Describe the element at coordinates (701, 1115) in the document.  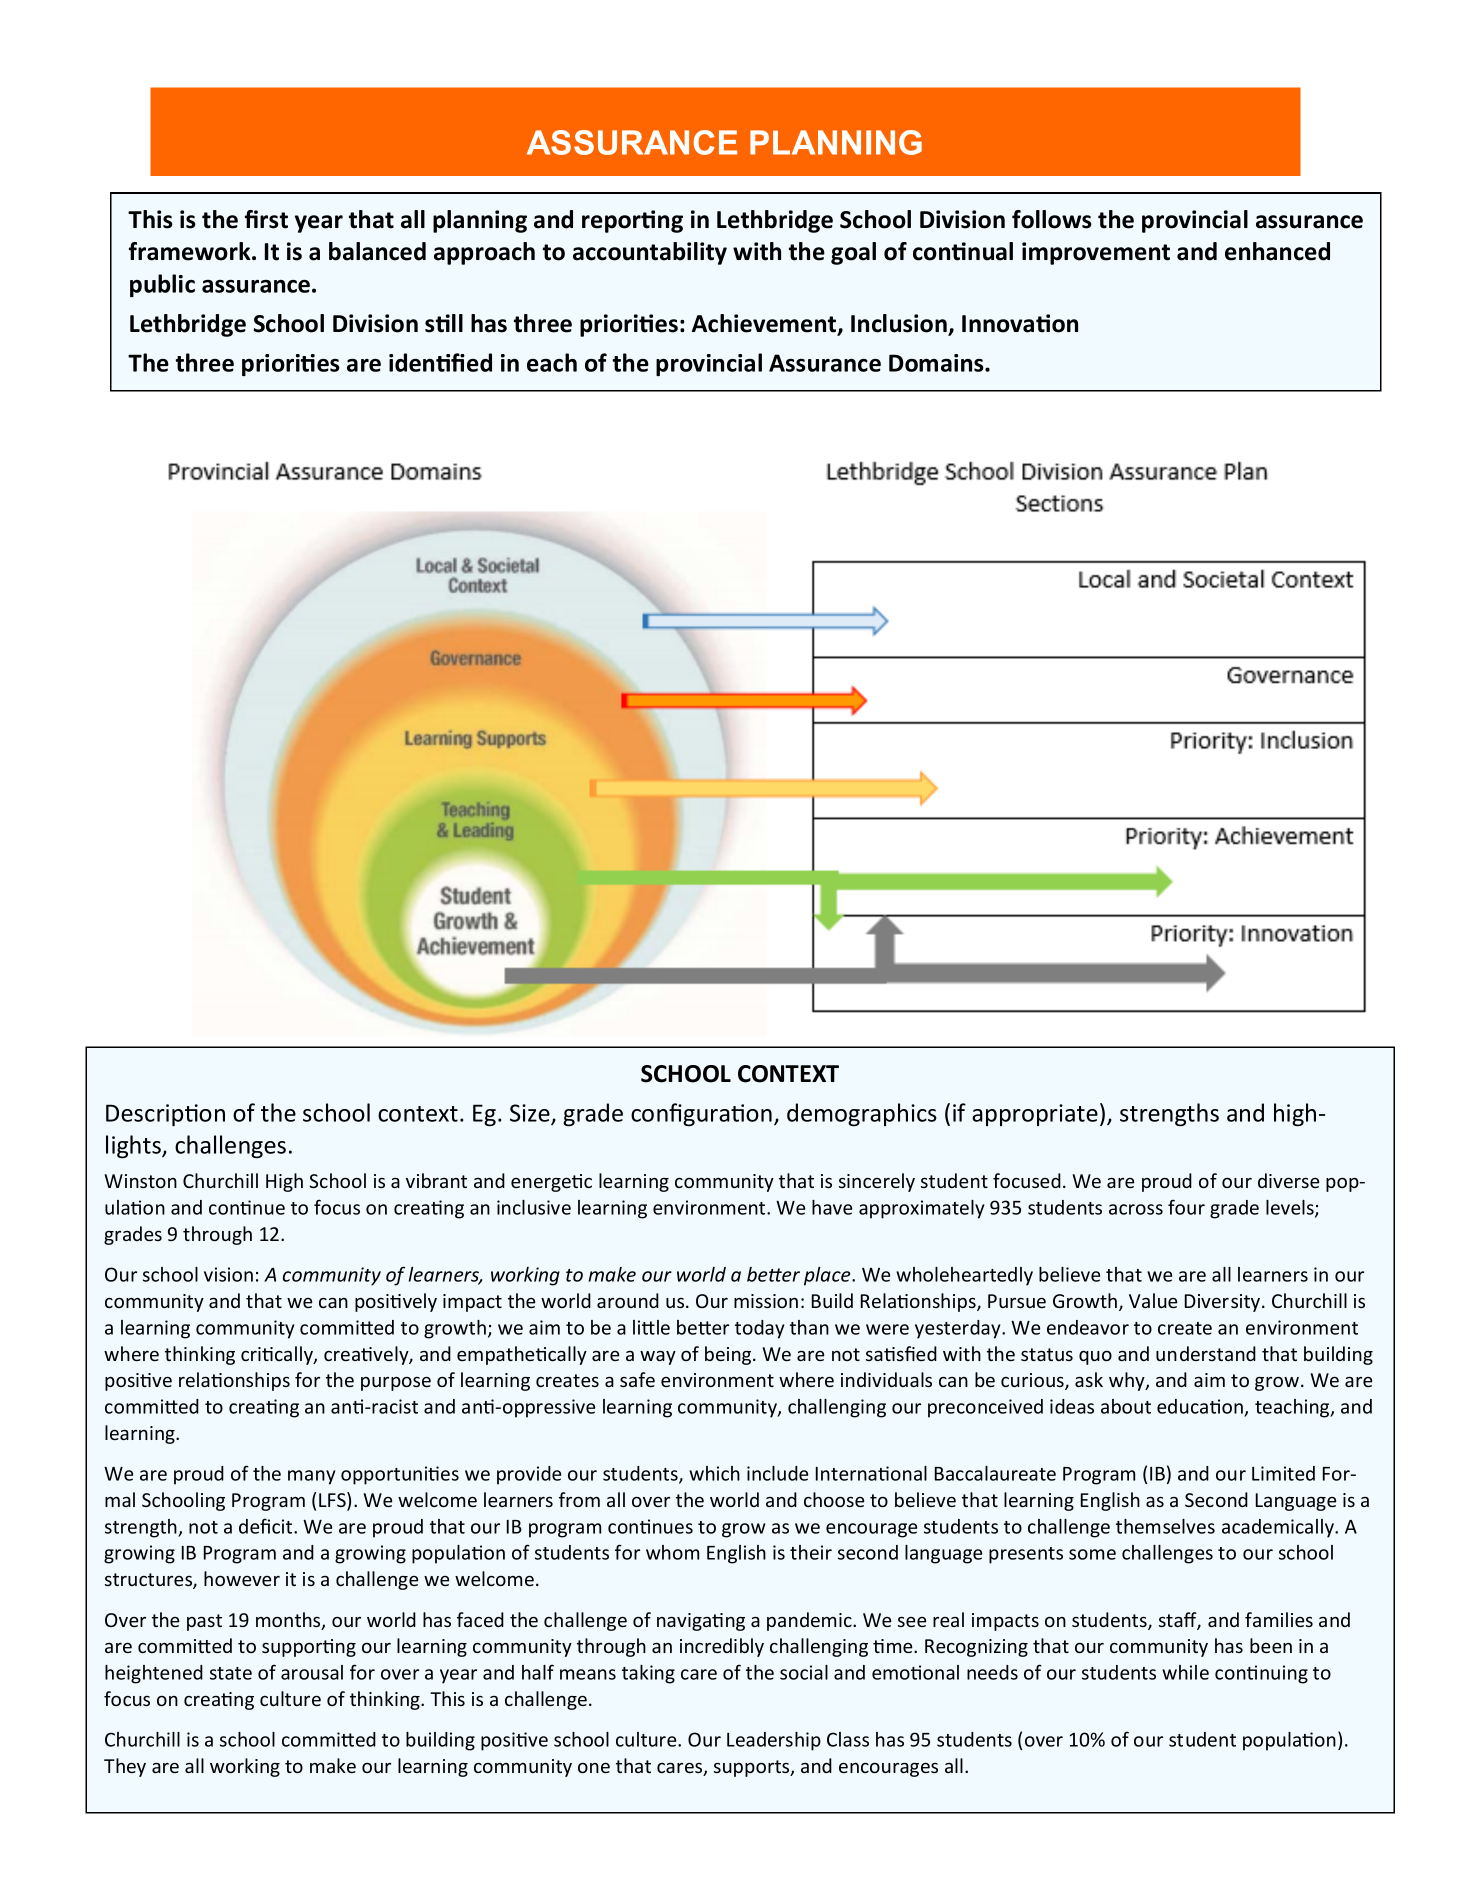
I see `configuration` at that location.
